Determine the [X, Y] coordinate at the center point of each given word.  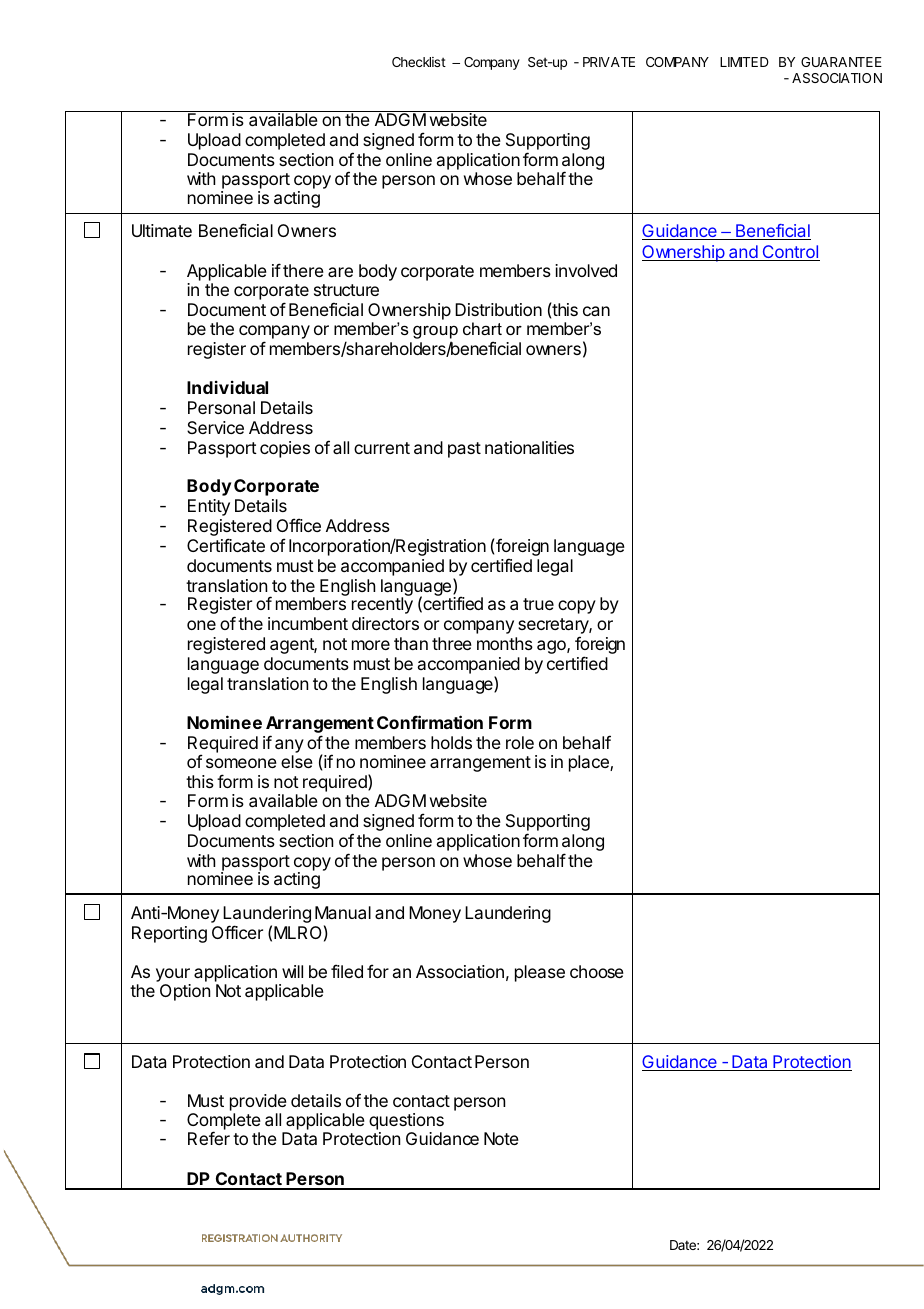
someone [241, 763]
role [520, 742]
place [590, 763]
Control [790, 253]
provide [258, 1102]
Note [501, 1138]
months [505, 643]
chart [482, 328]
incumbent [308, 623]
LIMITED [744, 62]
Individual [227, 387]
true [538, 604]
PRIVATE [609, 62]
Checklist [419, 62]
